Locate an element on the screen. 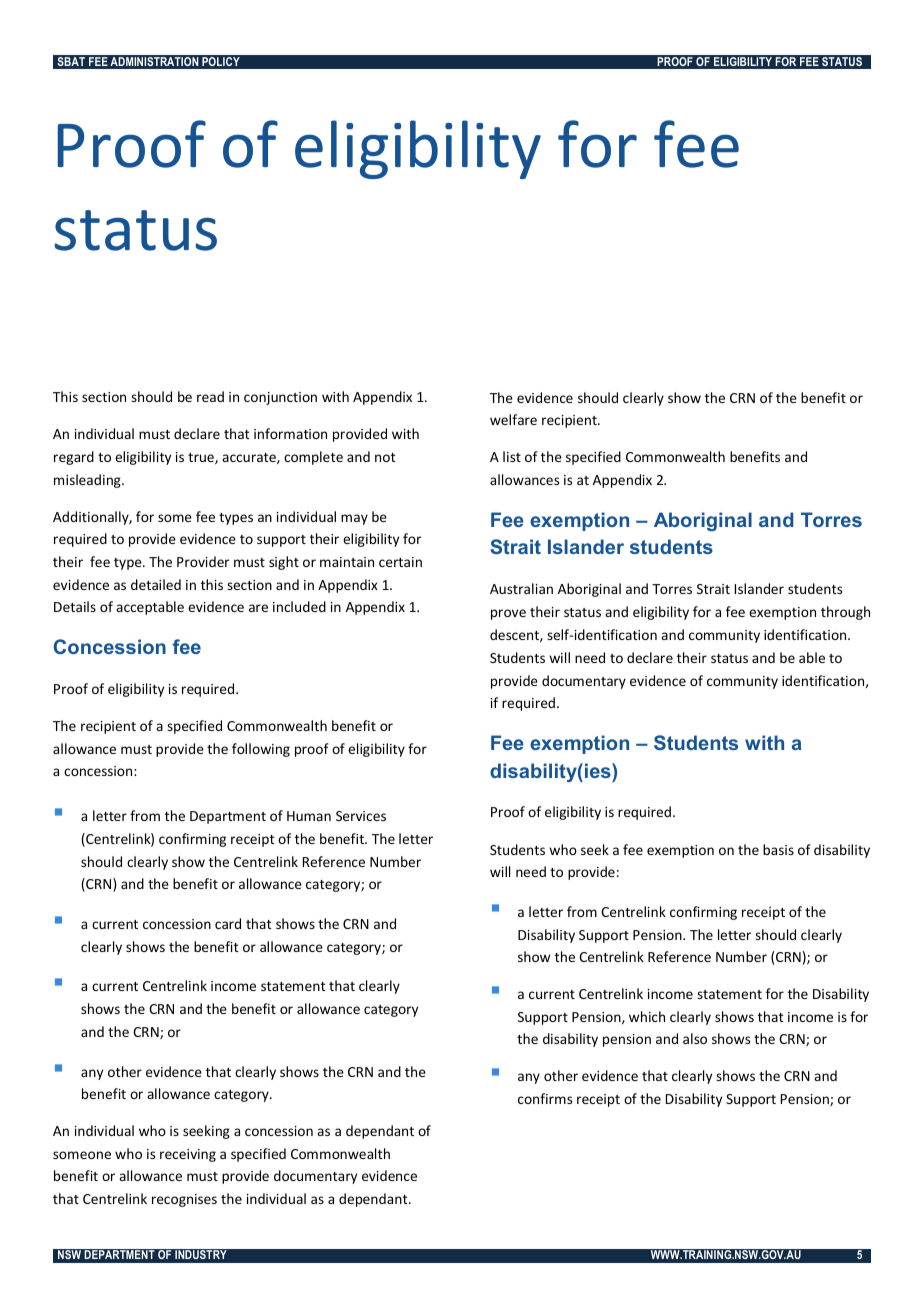 Image resolution: width=924 pixels, height=1308 pixels. card is located at coordinates (228, 923).
